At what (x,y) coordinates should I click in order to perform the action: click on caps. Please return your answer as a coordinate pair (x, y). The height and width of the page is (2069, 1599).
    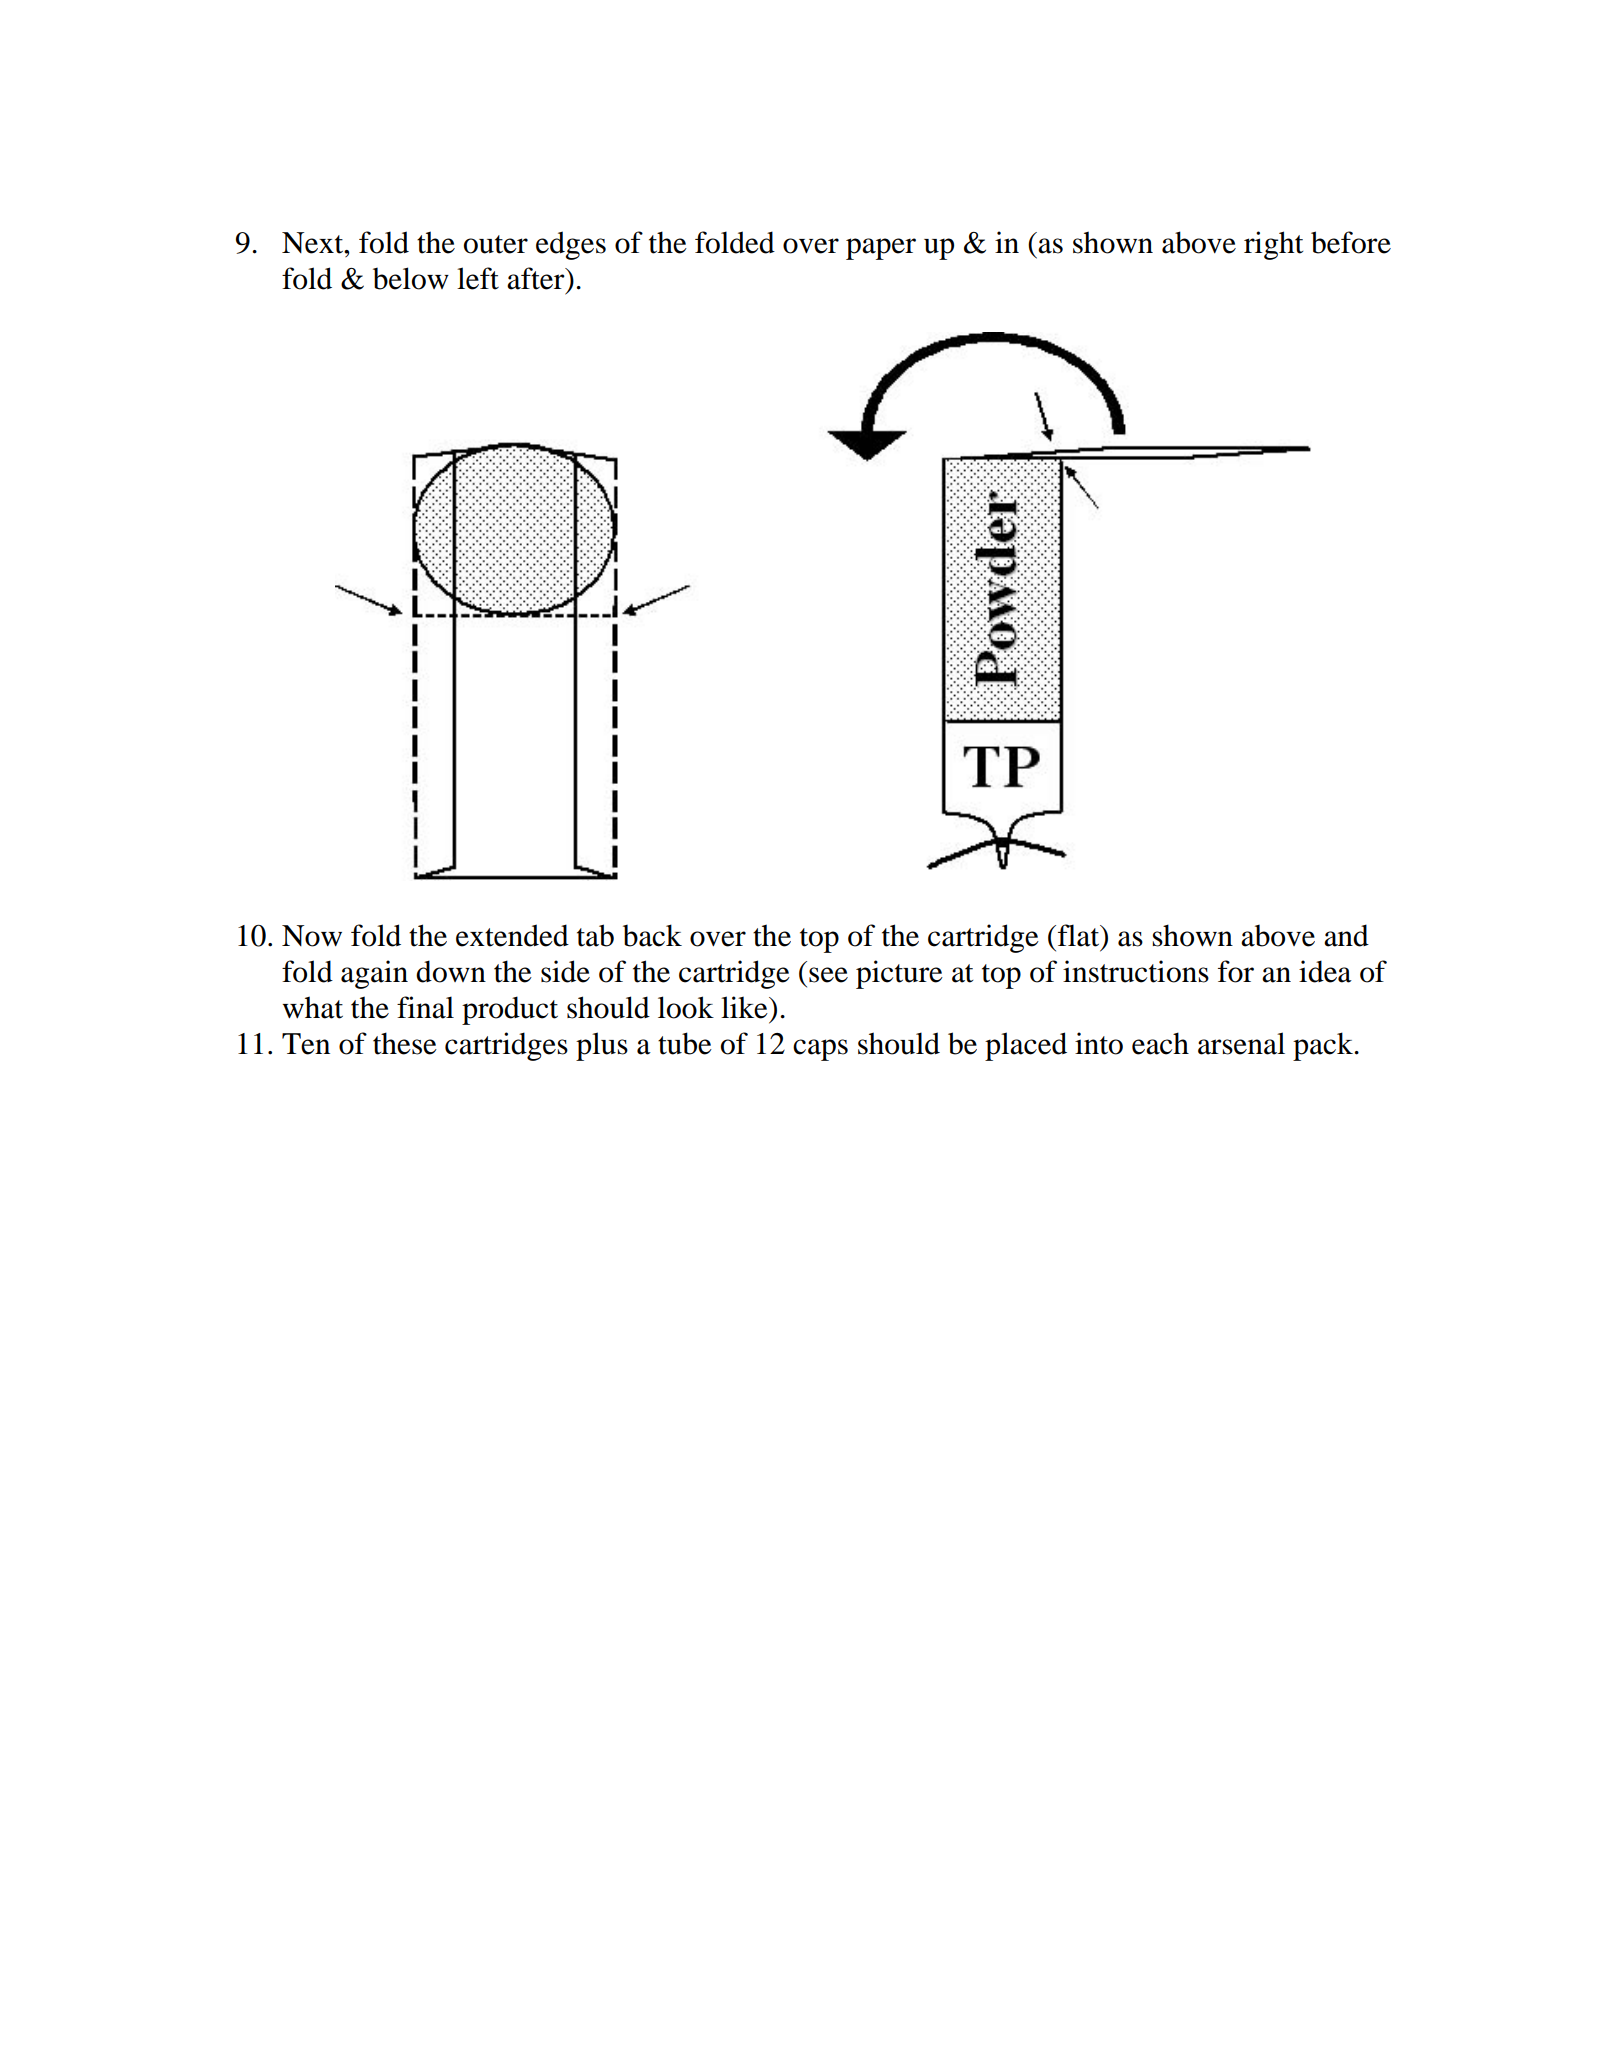
    Looking at the image, I should click on (820, 1050).
